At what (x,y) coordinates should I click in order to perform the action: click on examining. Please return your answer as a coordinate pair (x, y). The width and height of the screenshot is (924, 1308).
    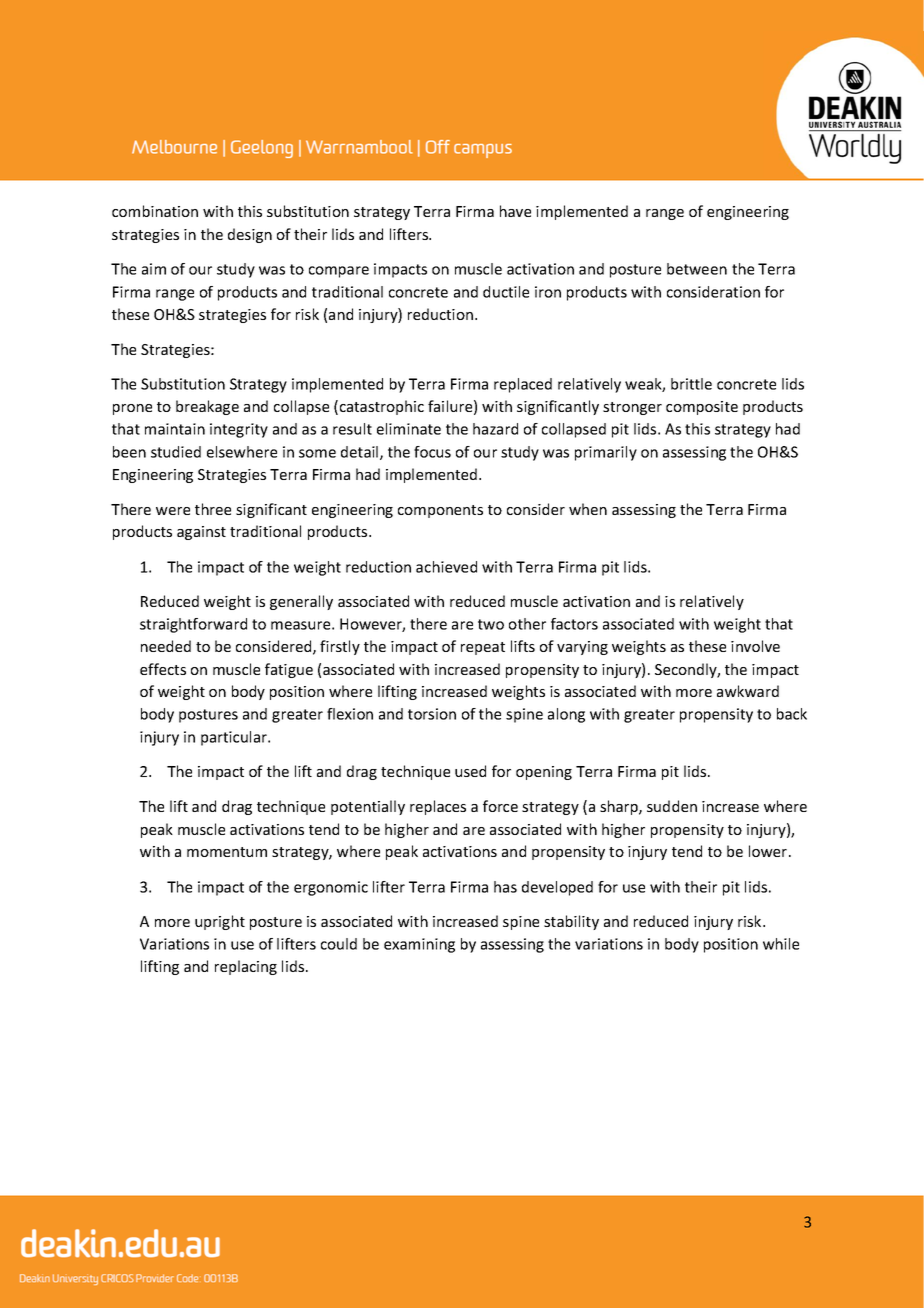
    Looking at the image, I should click on (419, 945).
